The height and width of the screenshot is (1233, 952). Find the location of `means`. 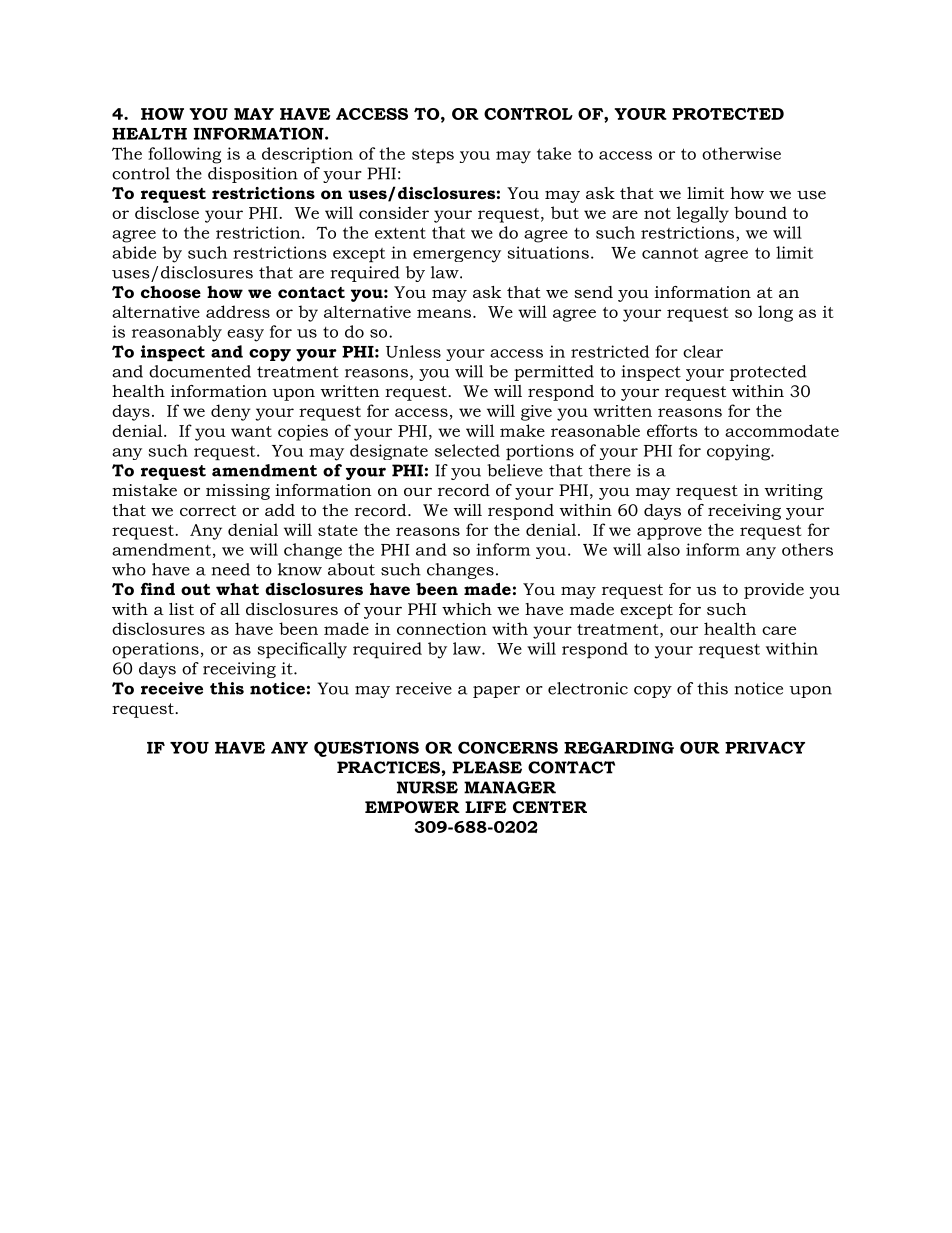

means is located at coordinates (444, 313).
